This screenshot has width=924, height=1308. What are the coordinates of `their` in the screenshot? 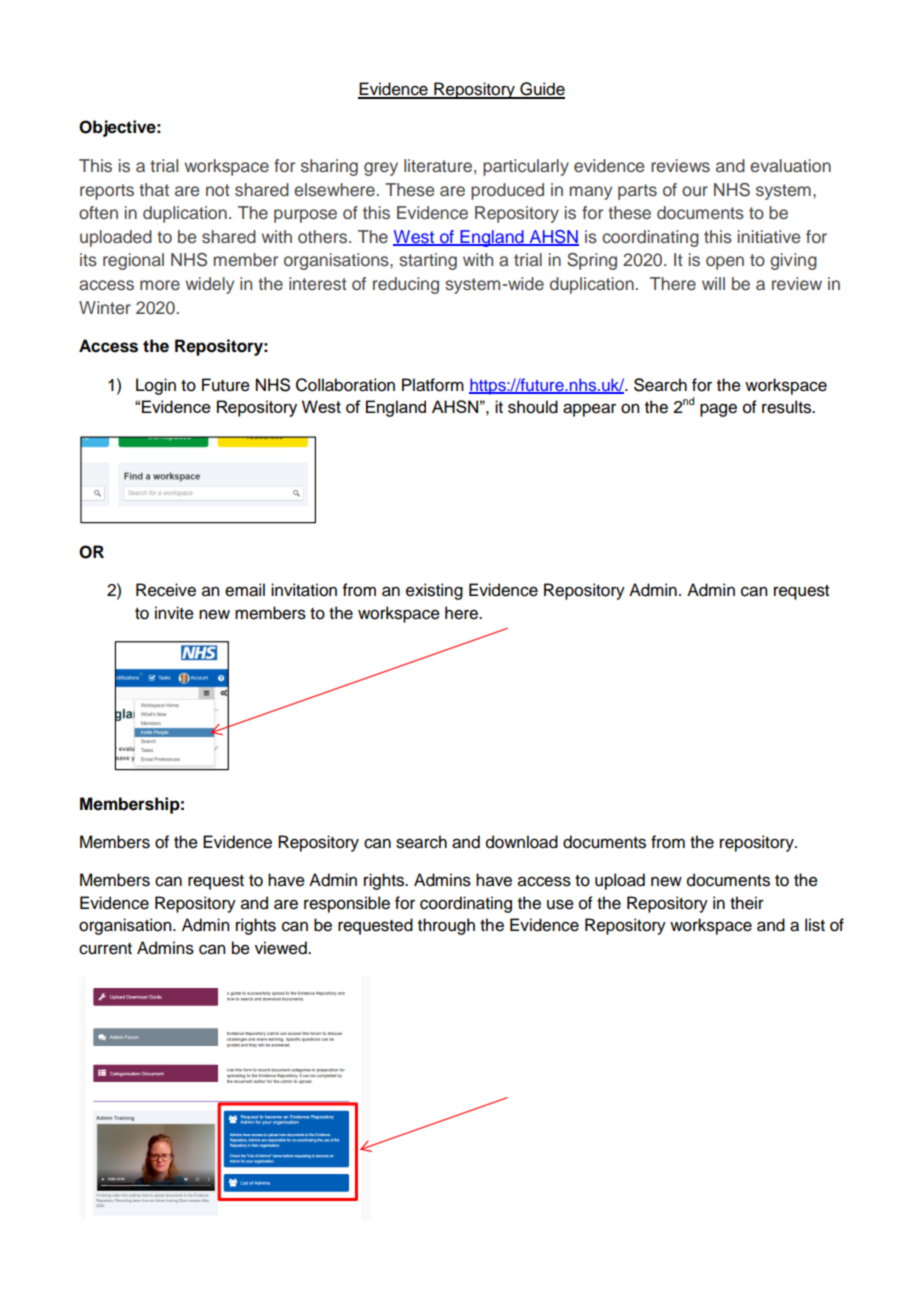 It's located at (747, 903).
